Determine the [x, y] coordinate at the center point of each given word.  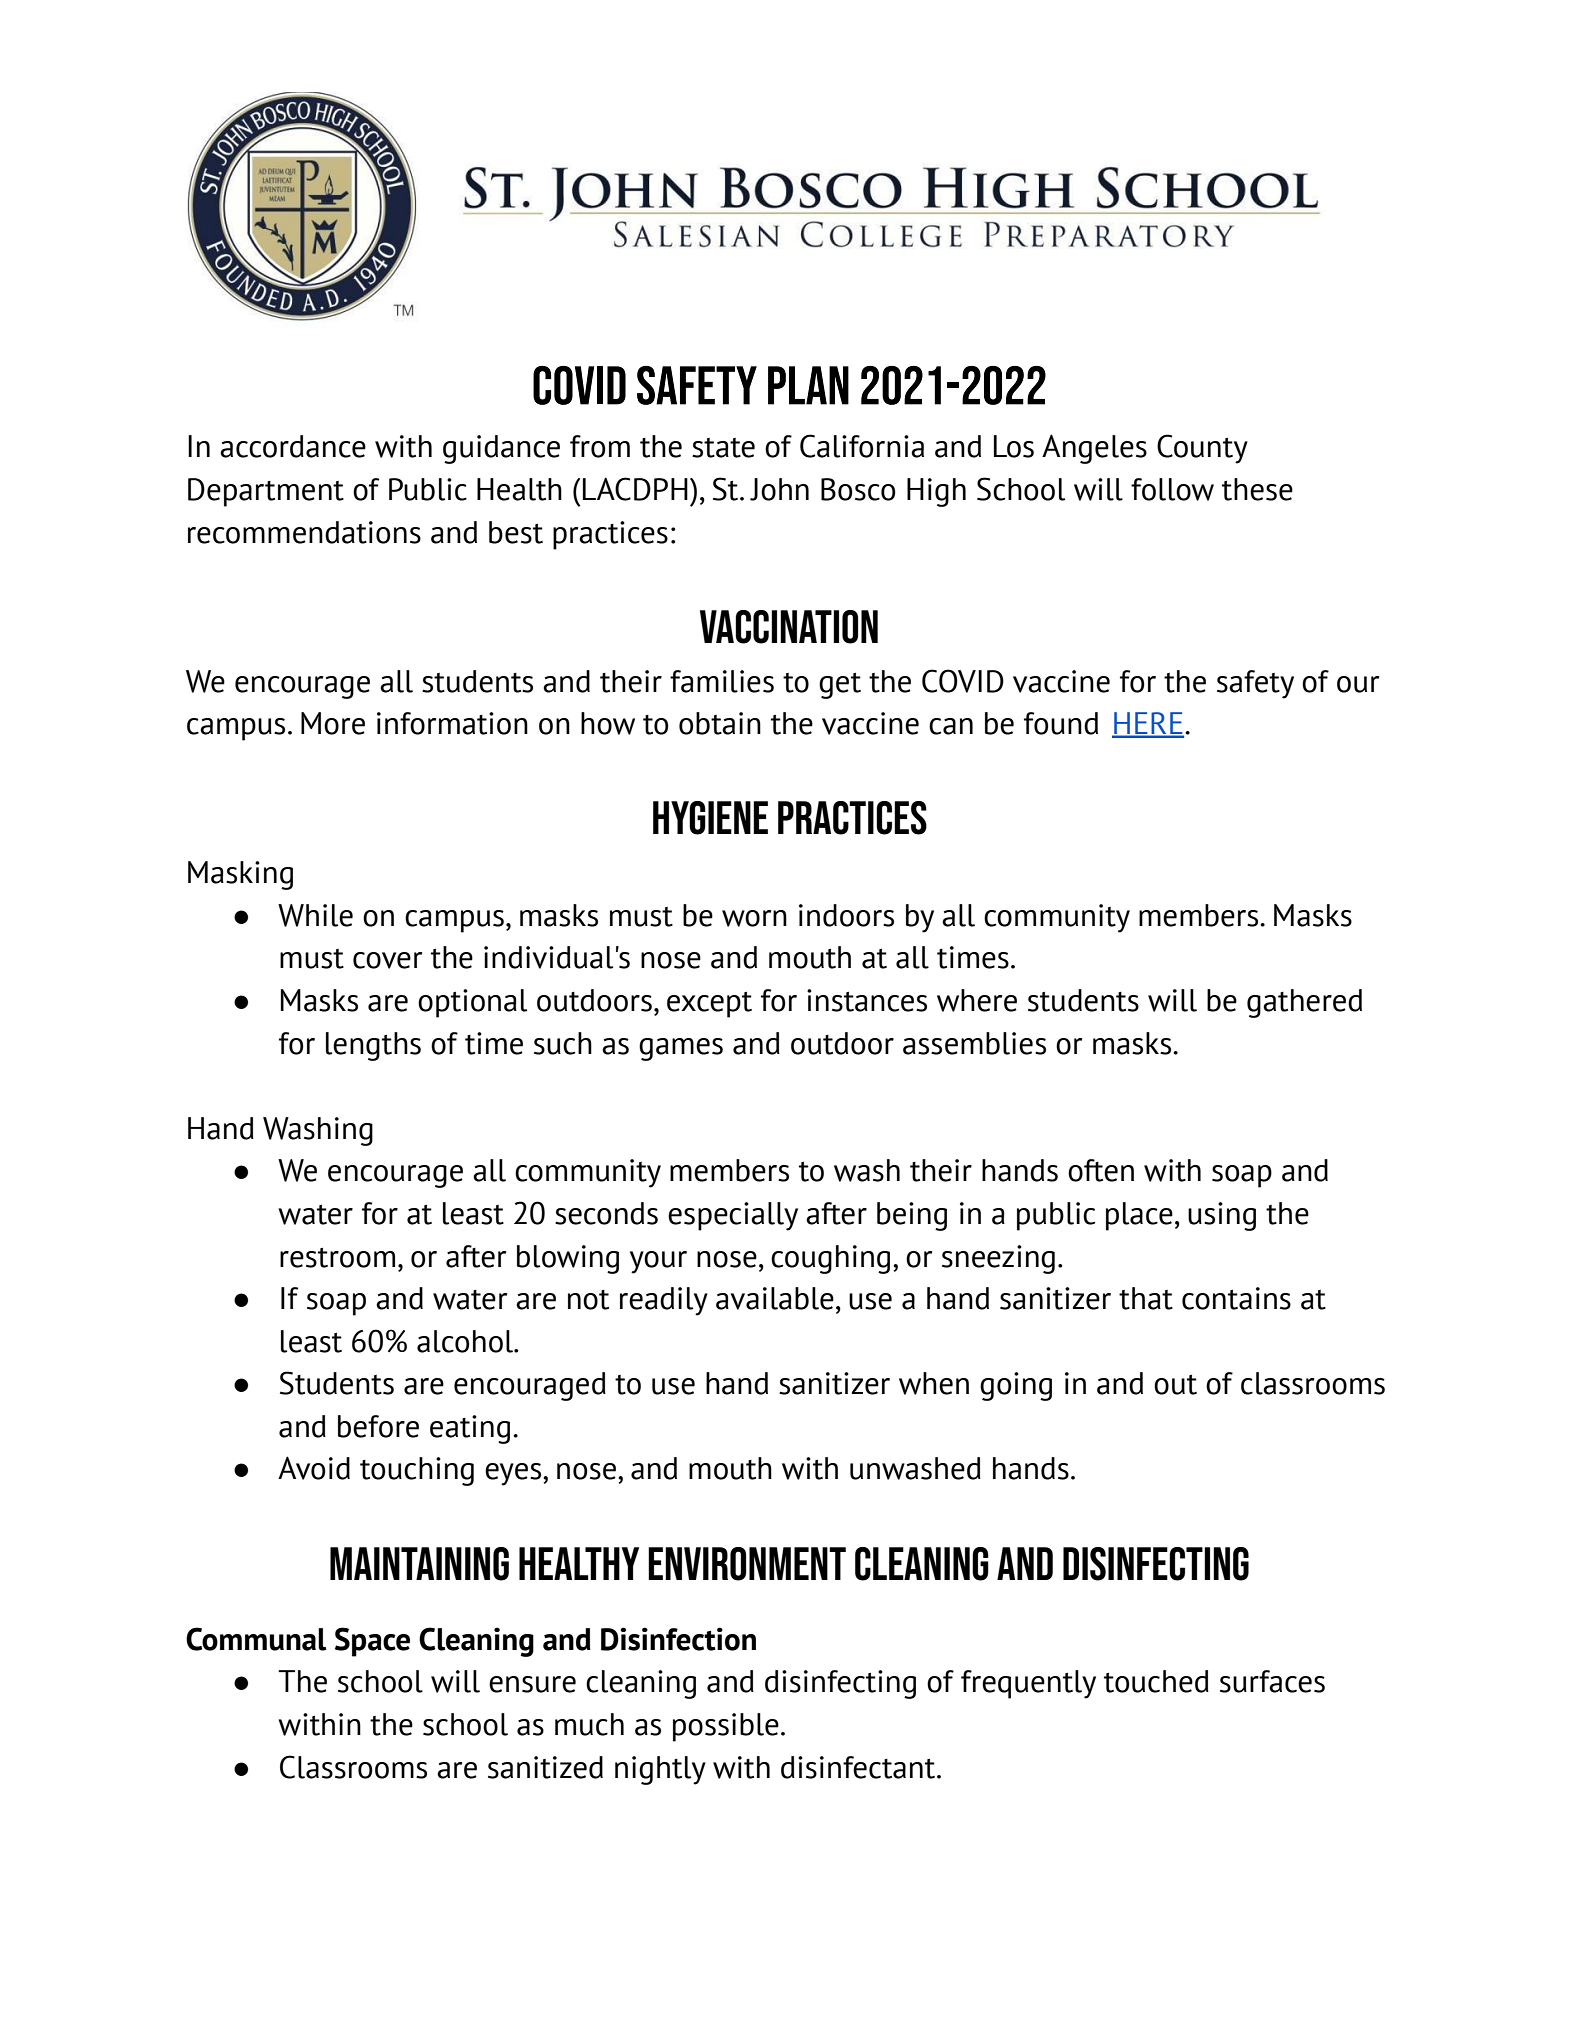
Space [372, 1642]
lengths [373, 1046]
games [681, 1049]
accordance [293, 446]
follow [1172, 489]
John [779, 489]
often [1101, 1170]
